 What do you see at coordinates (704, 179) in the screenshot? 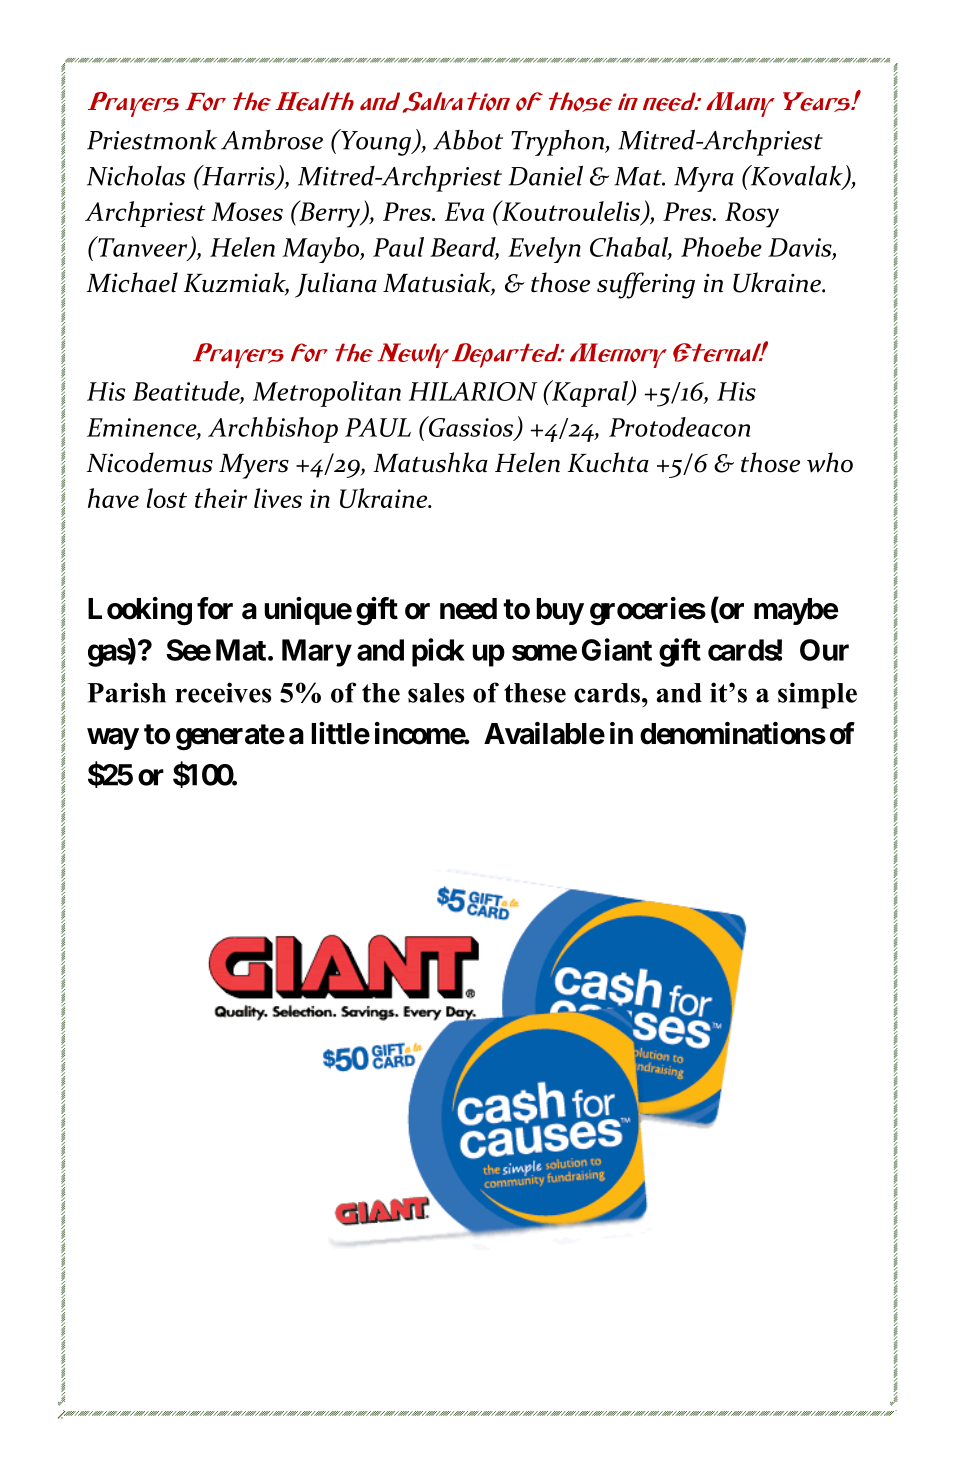
I see `Myra` at bounding box center [704, 179].
